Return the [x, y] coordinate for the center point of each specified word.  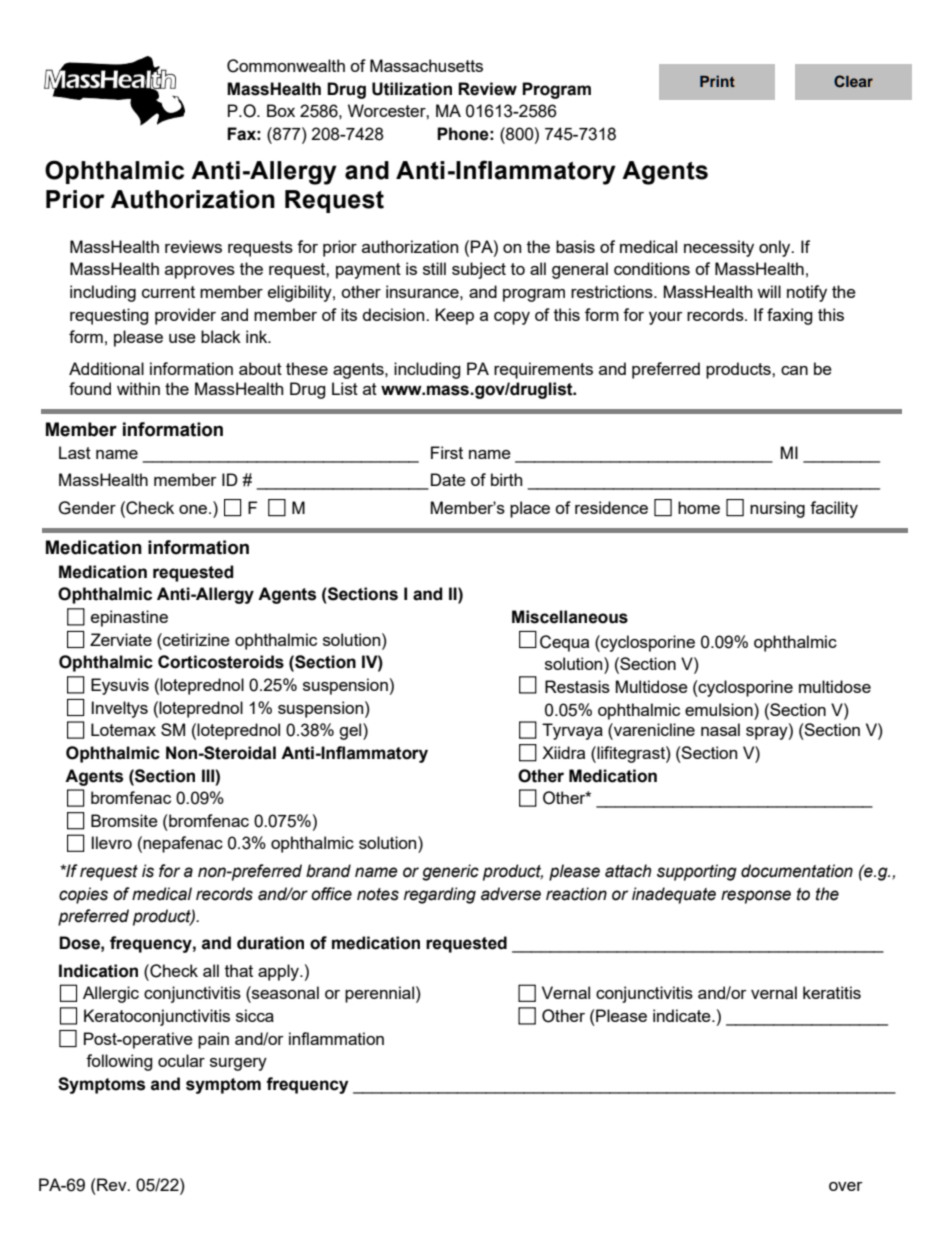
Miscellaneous [570, 617]
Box [281, 110]
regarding [440, 895]
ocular [181, 1060]
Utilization [412, 89]
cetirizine [195, 639]
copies [83, 895]
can [794, 370]
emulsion [720, 709]
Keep [454, 316]
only [776, 248]
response [756, 897]
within [138, 388]
